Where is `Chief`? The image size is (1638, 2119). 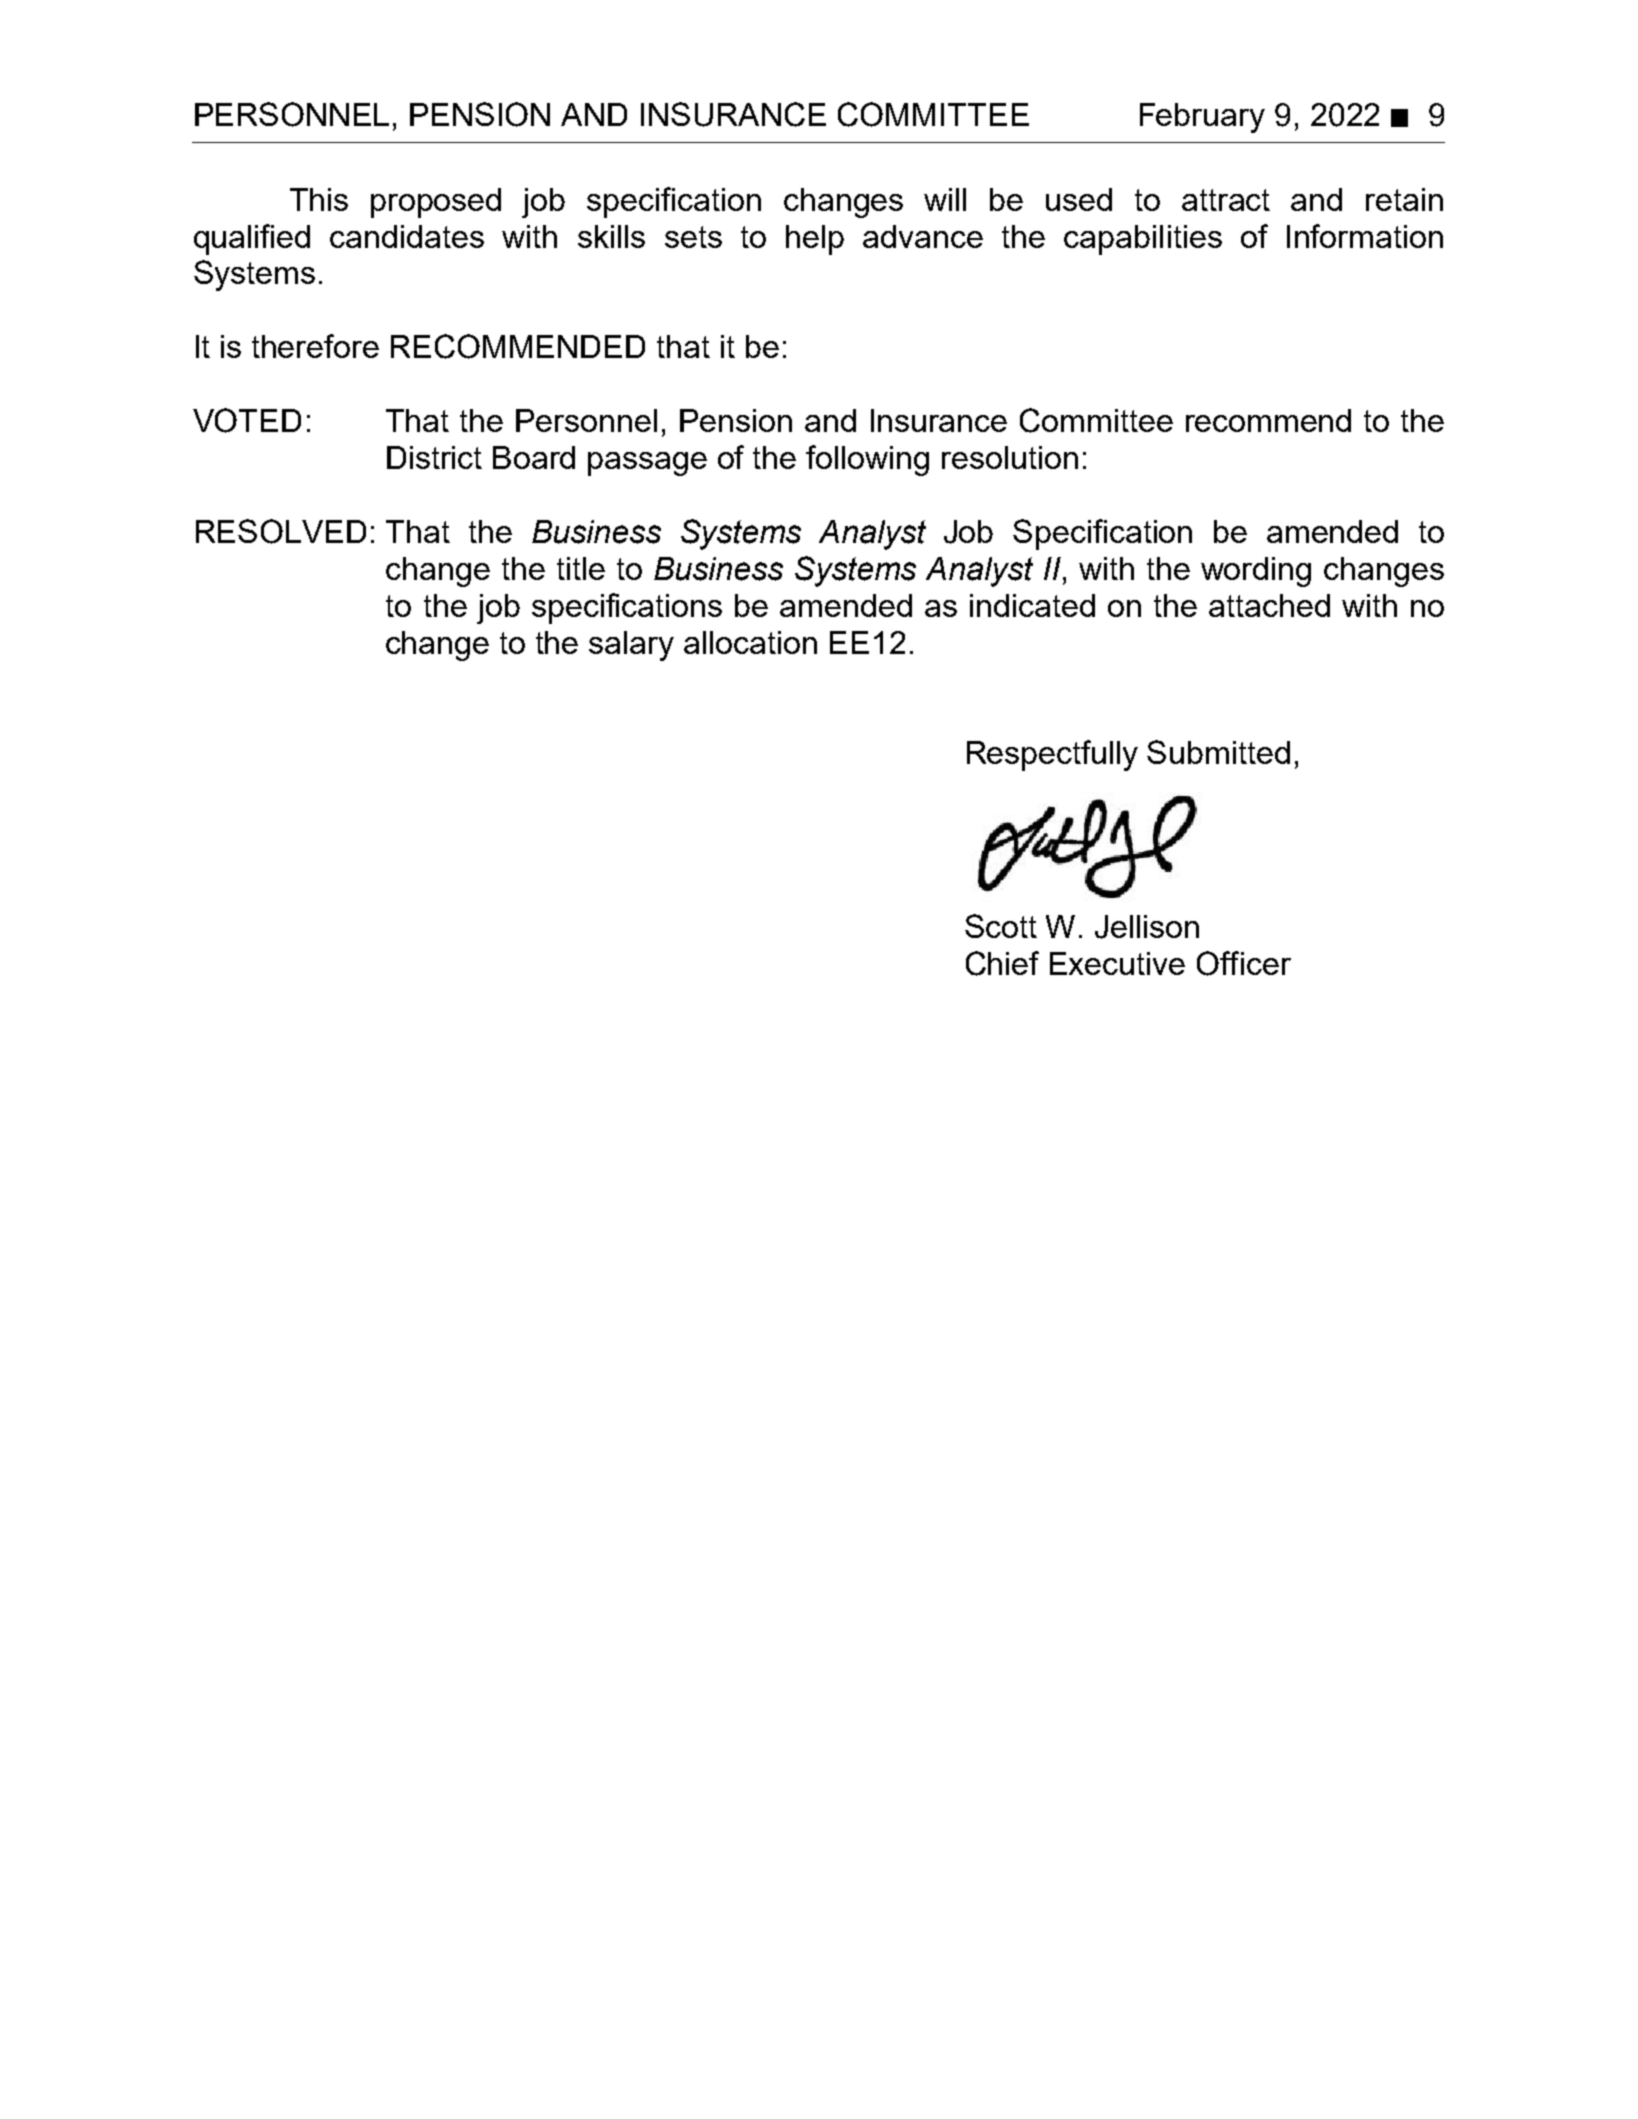
Chief is located at coordinates (1002, 963).
